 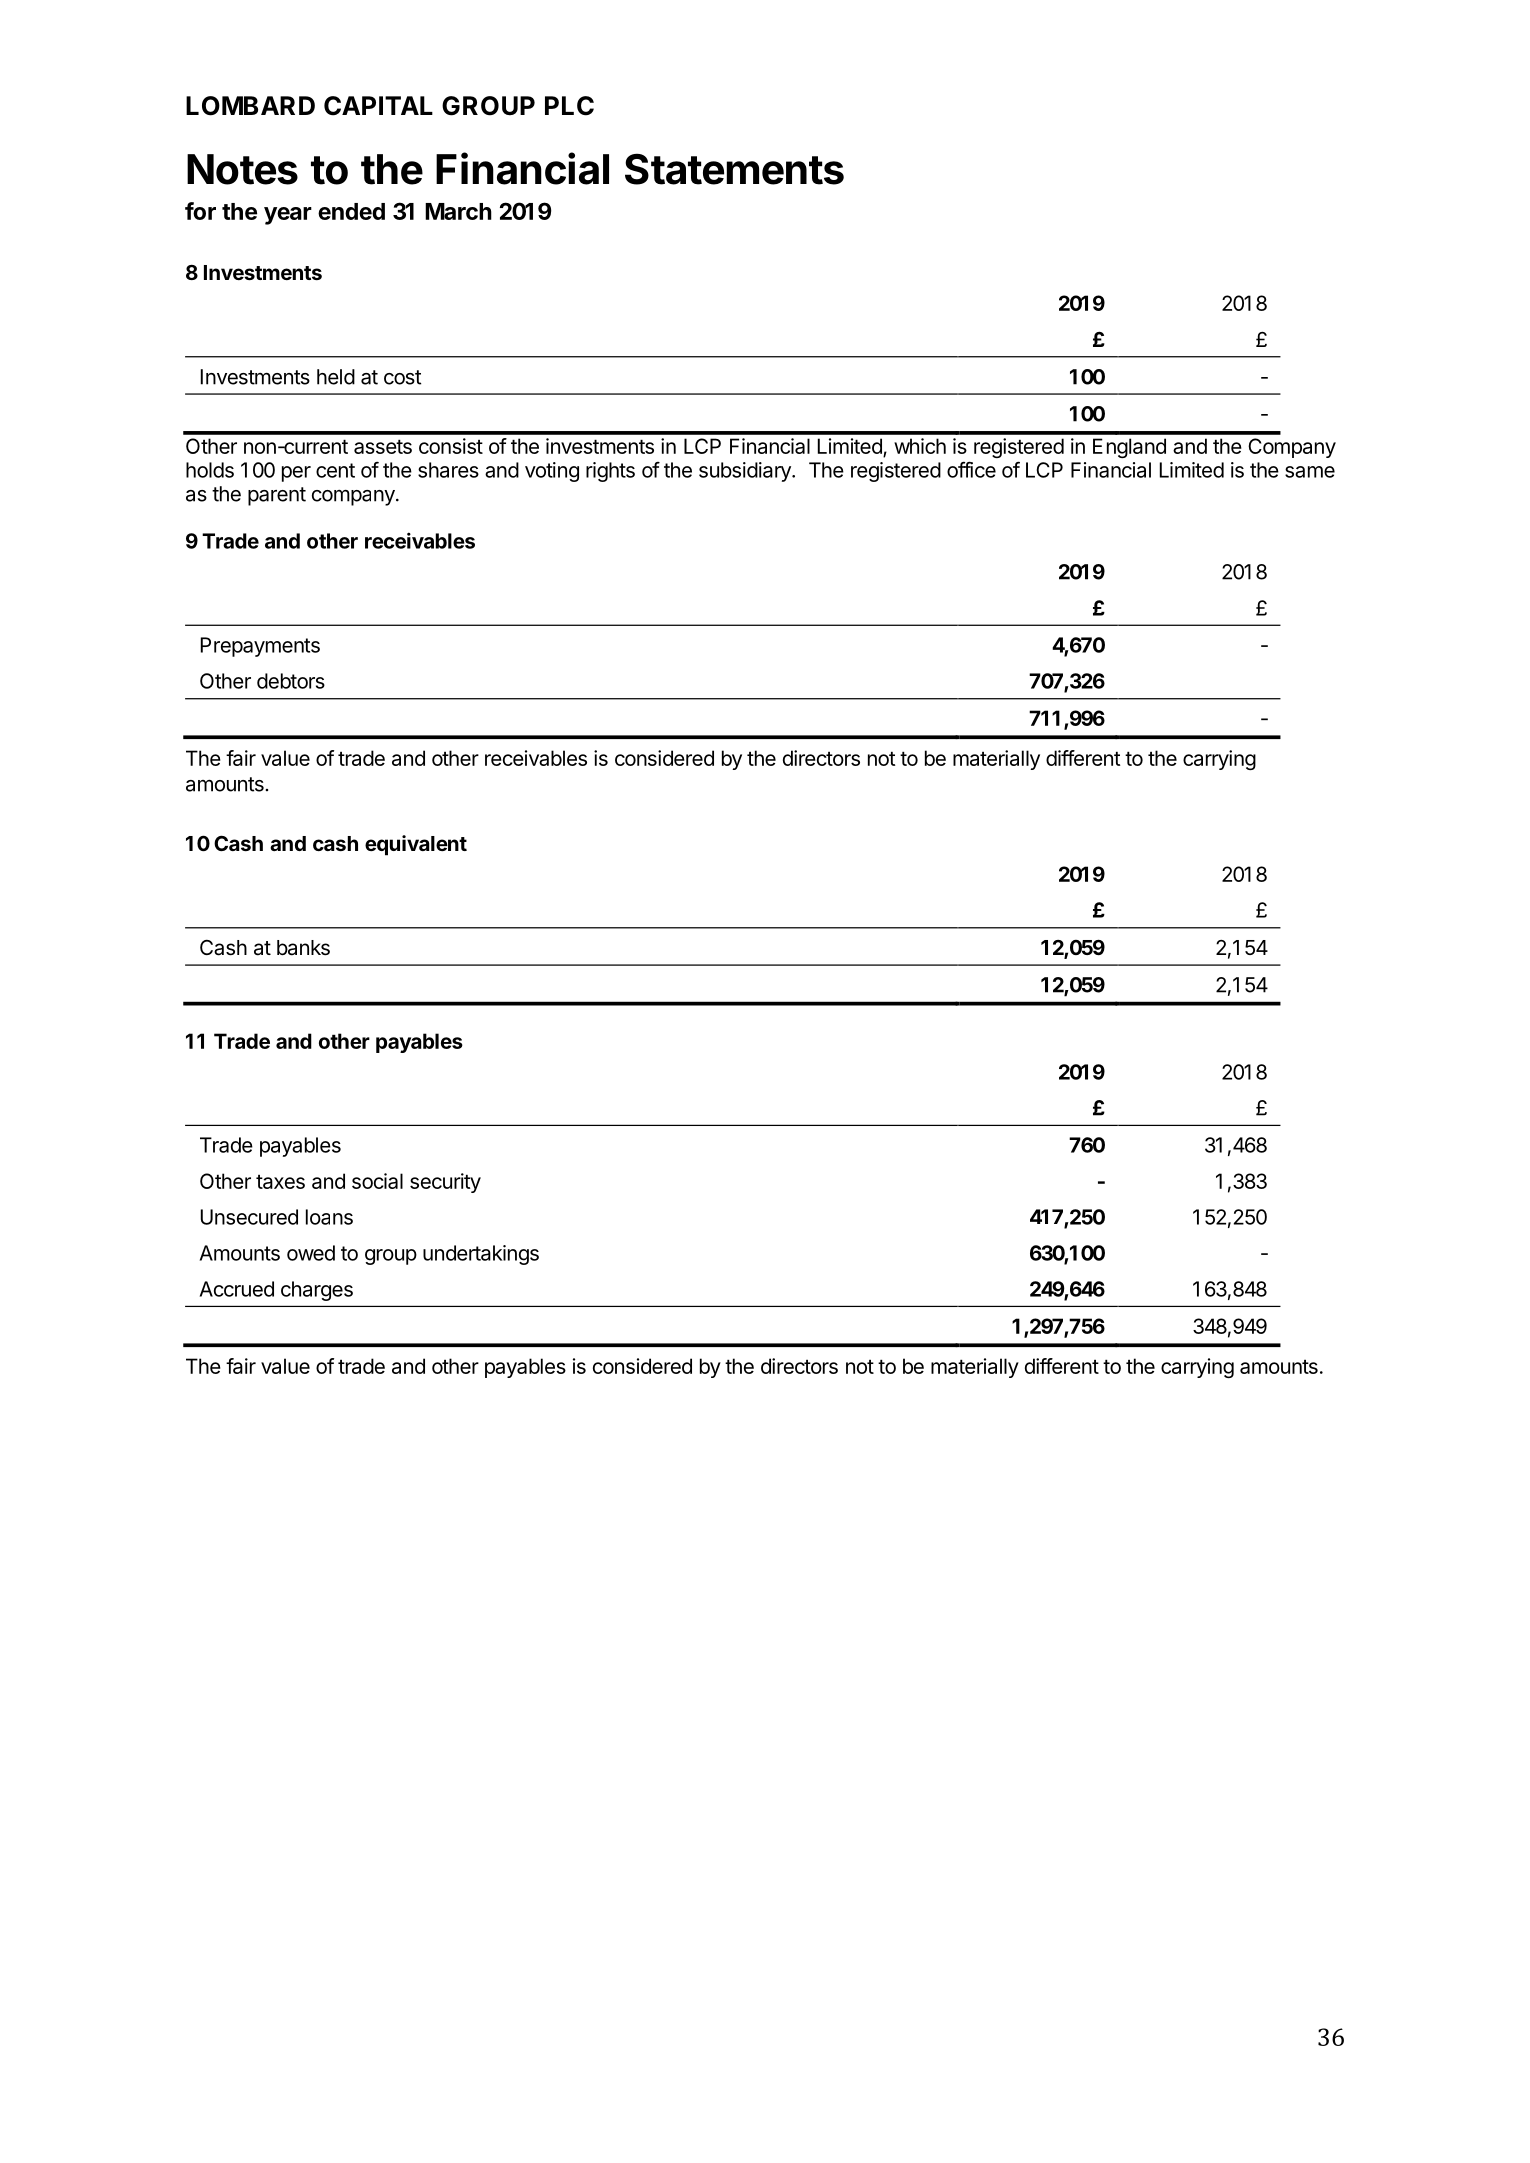 I want to click on equivalent, so click(x=416, y=845).
